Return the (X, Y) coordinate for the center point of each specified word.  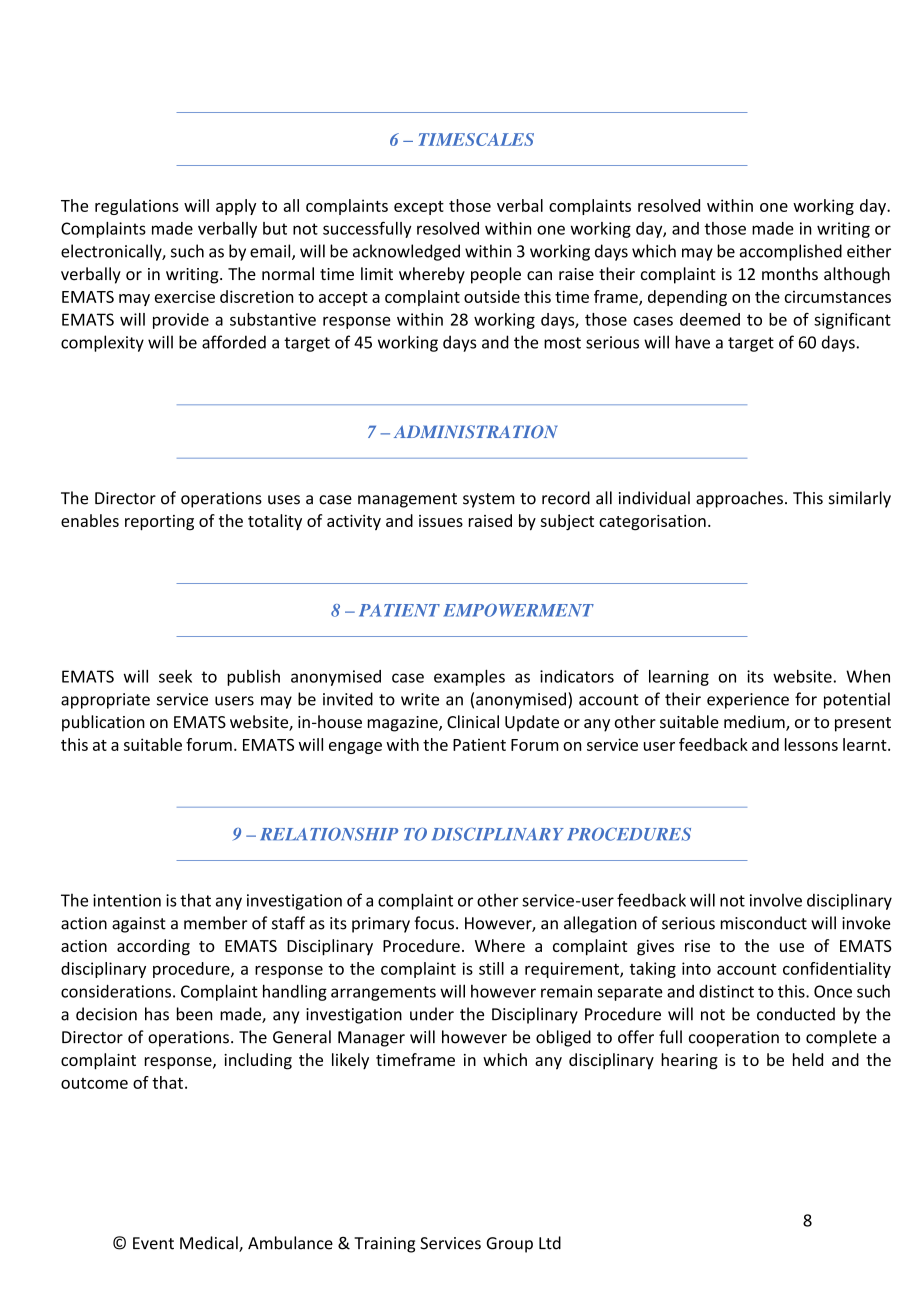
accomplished (791, 252)
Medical (210, 1244)
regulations (137, 207)
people (496, 275)
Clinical (473, 721)
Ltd (550, 1243)
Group (509, 1245)
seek (175, 676)
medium (755, 723)
